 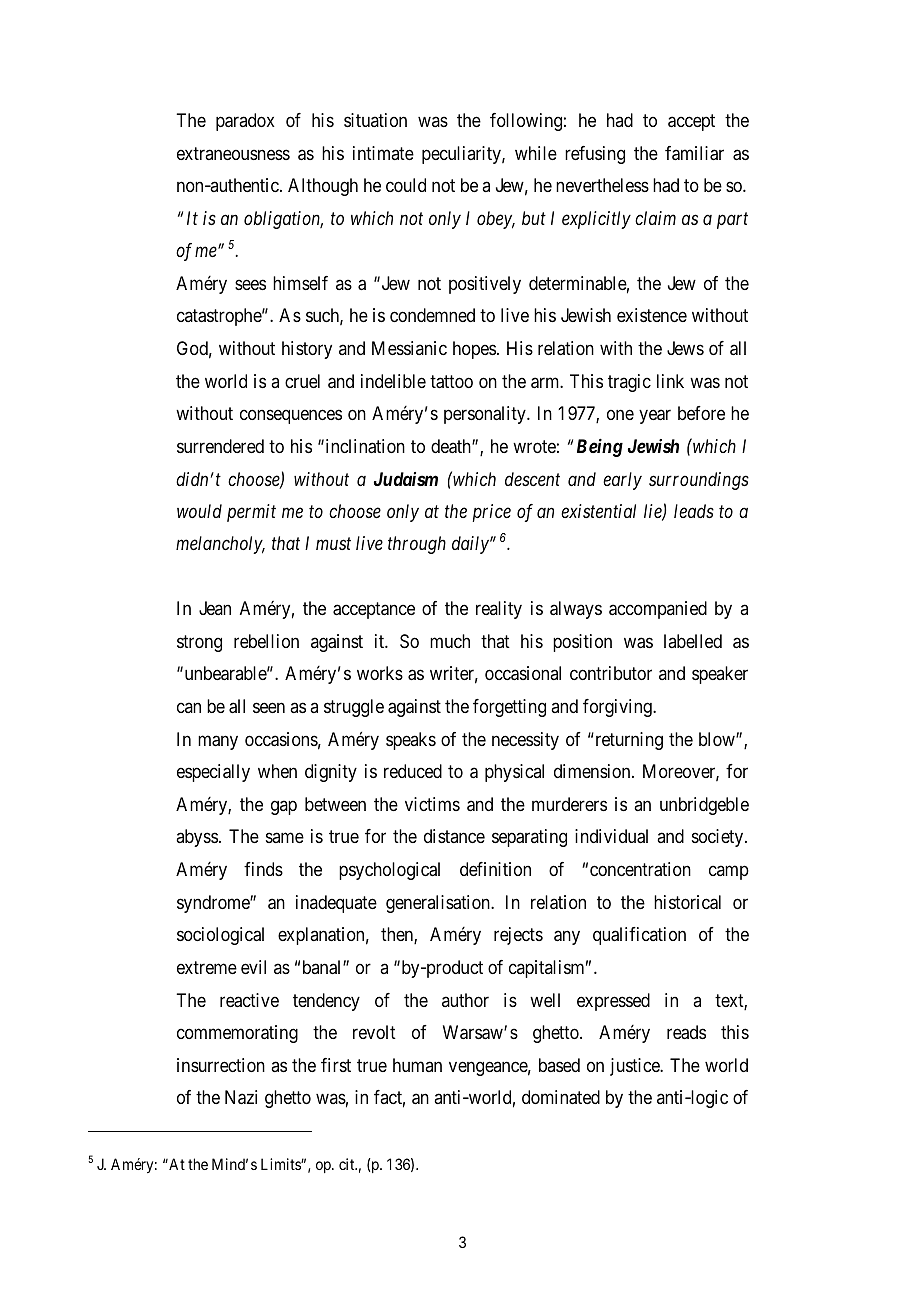 What do you see at coordinates (406, 185) in the screenshot?
I see `could` at bounding box center [406, 185].
